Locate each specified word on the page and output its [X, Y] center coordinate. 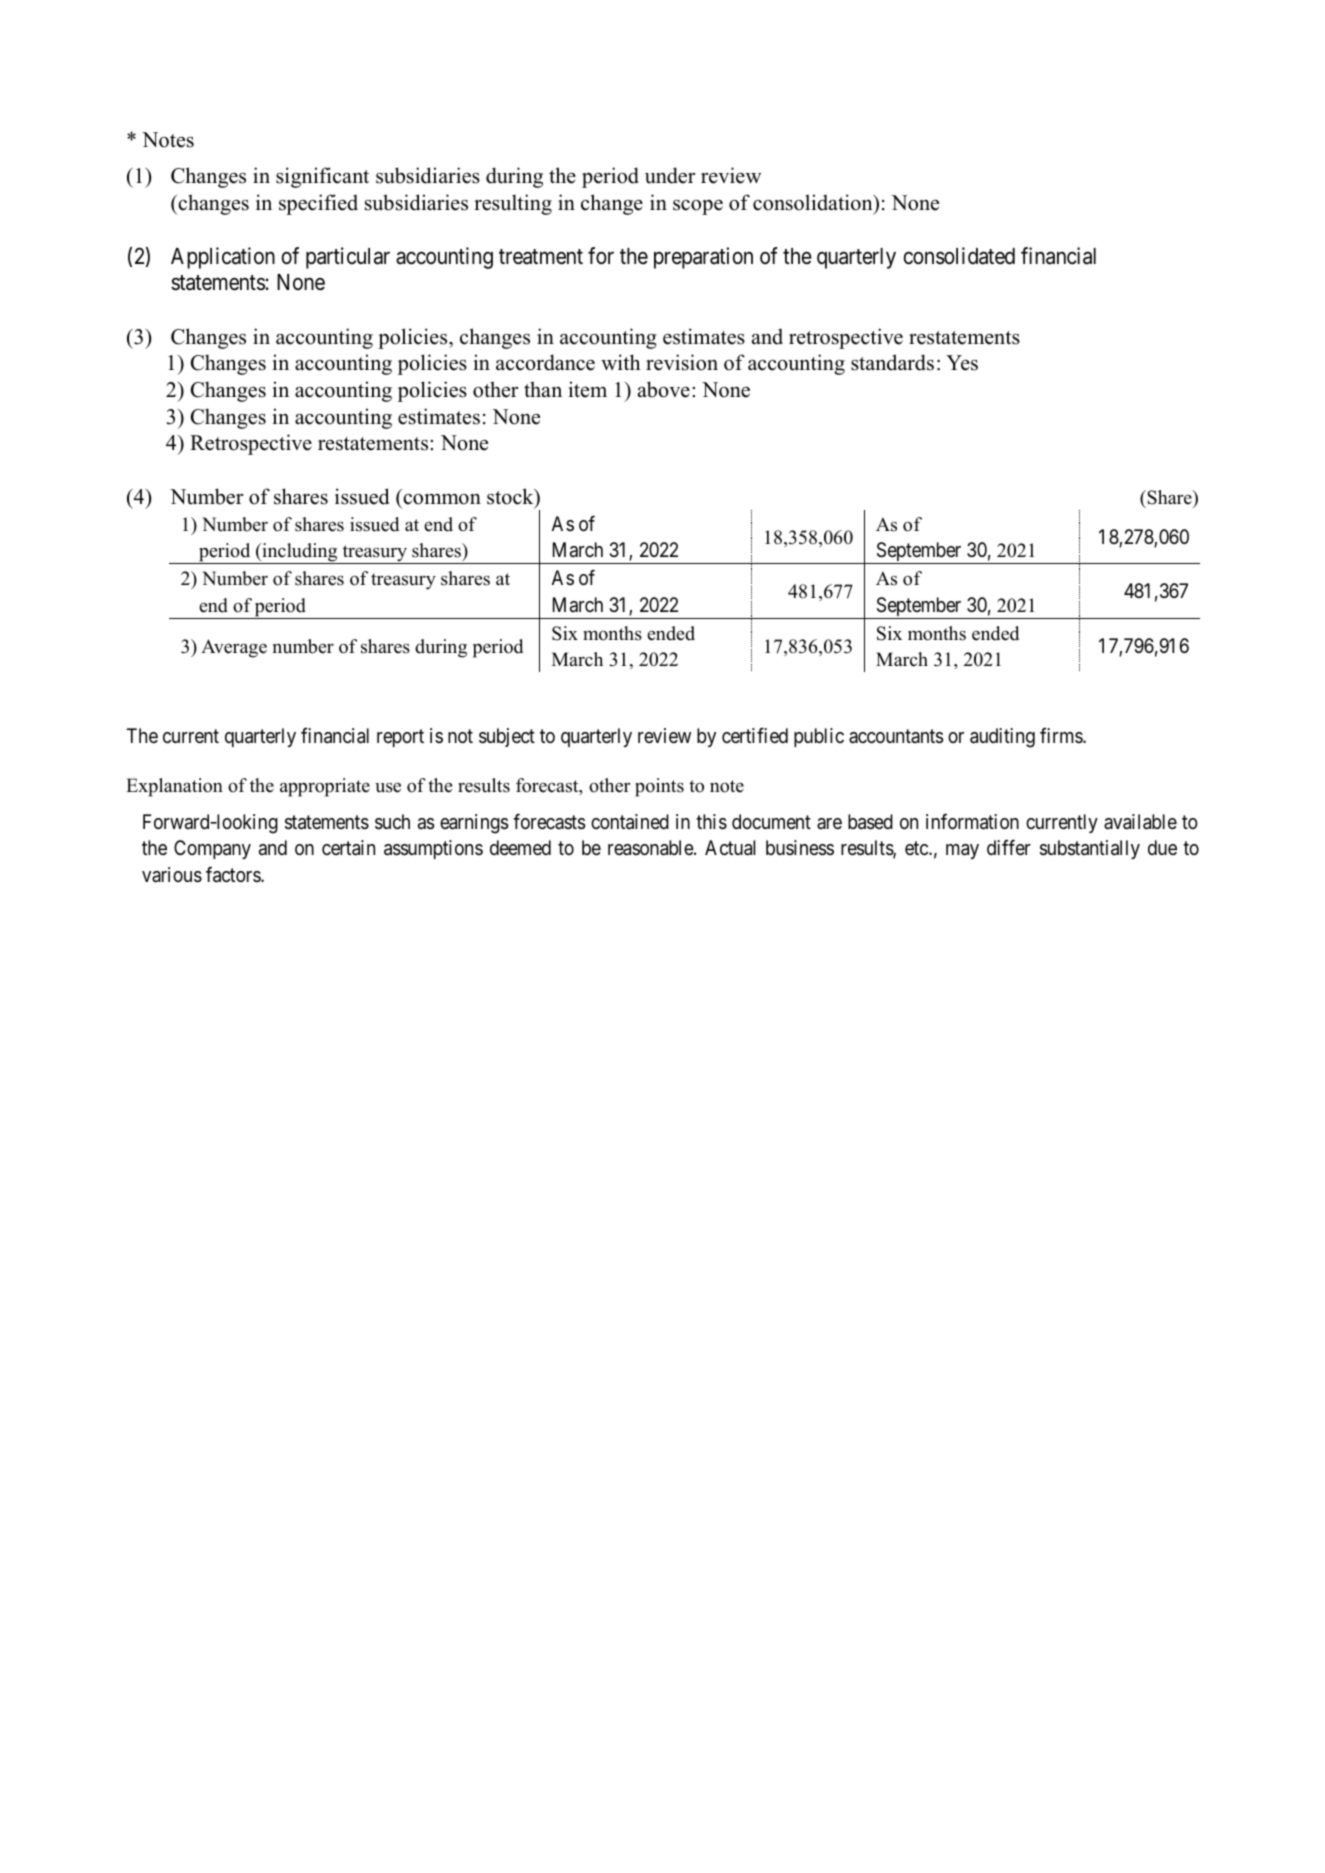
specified [318, 204]
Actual [730, 848]
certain [348, 848]
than [543, 389]
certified [755, 735]
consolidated [959, 256]
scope [698, 207]
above [664, 389]
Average [234, 648]
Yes [962, 363]
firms [1062, 735]
